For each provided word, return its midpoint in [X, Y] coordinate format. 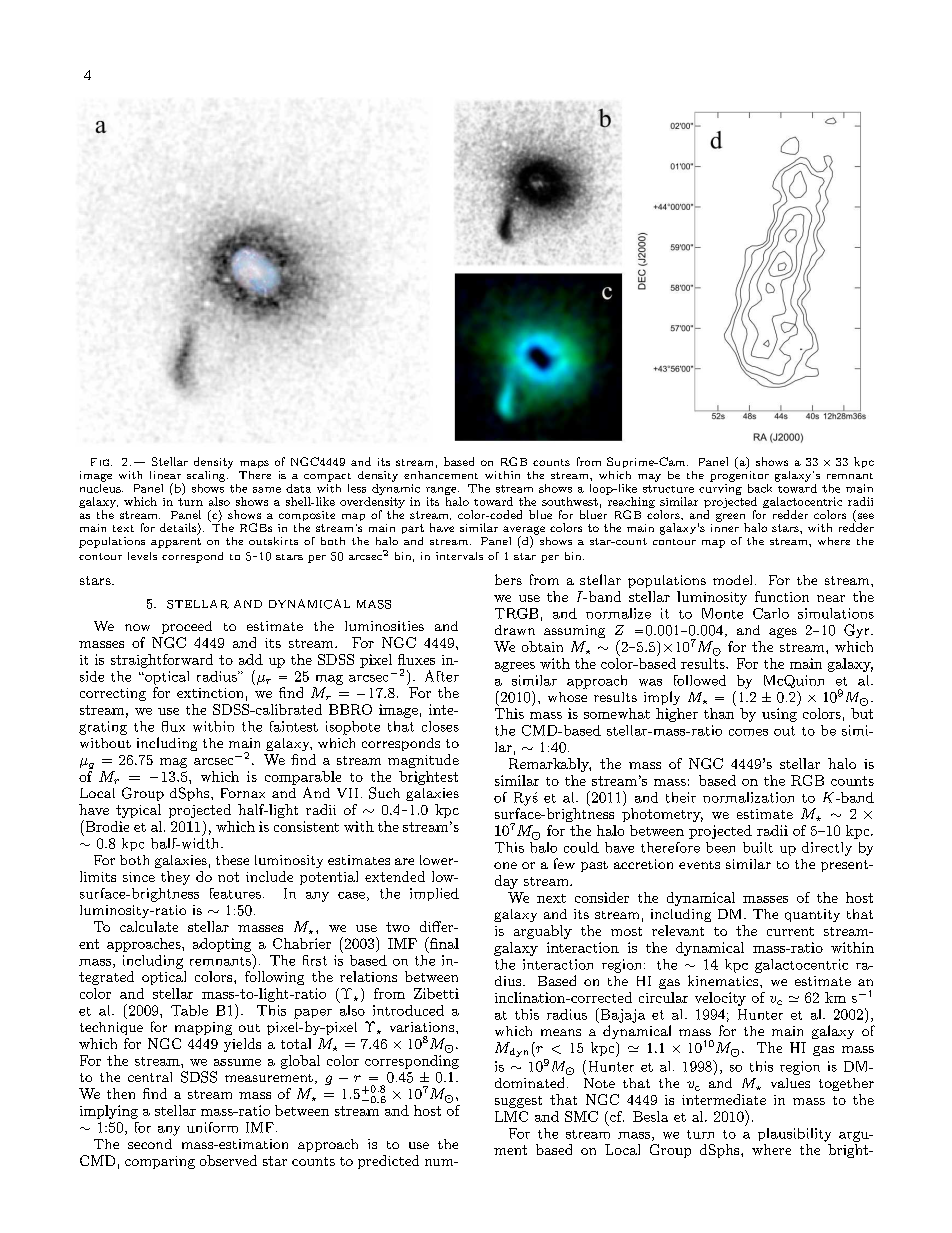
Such [384, 793]
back [760, 488]
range [442, 491]
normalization [748, 797]
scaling [207, 476]
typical [138, 811]
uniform [212, 1127]
